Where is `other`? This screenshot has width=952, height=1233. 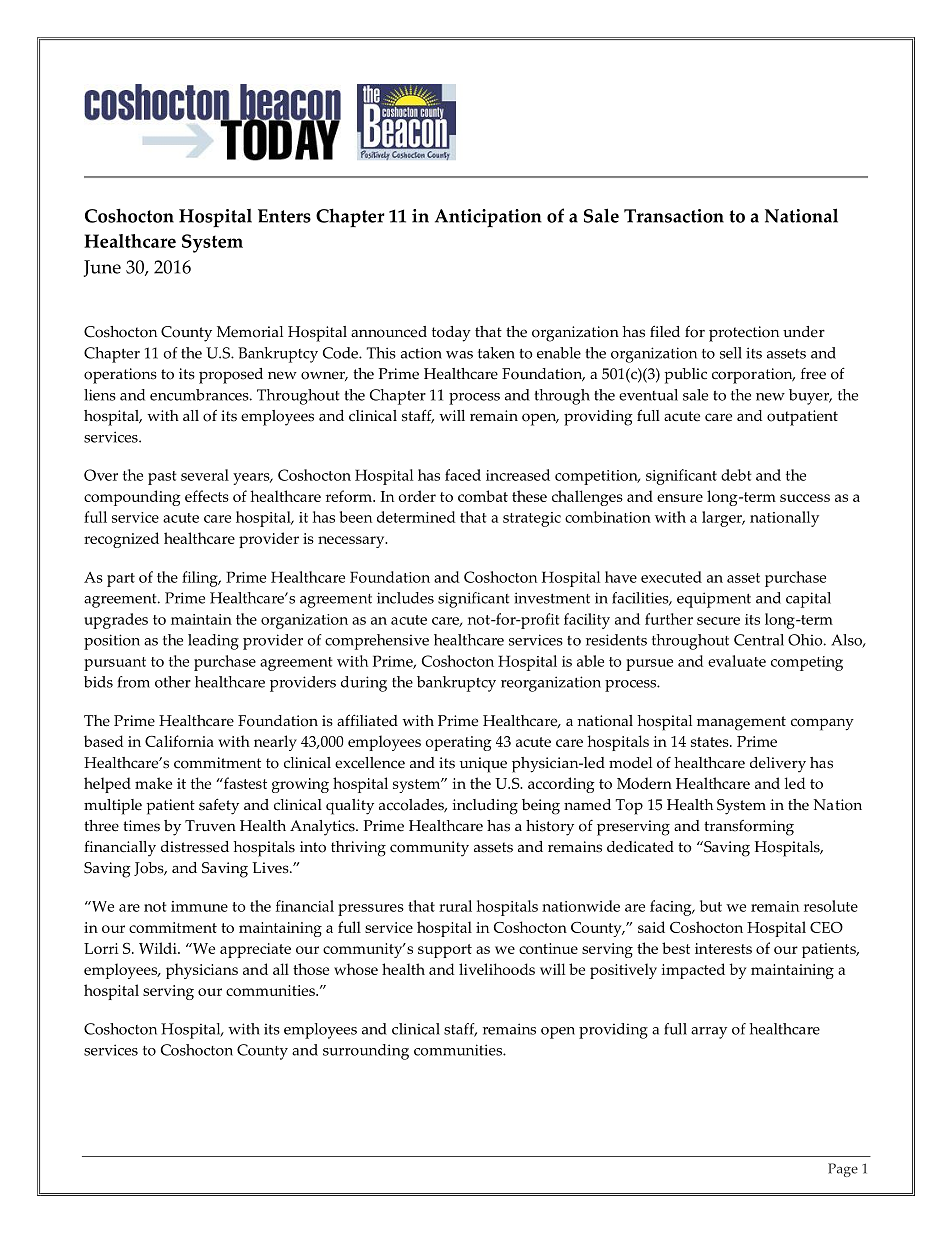 other is located at coordinates (173, 682).
